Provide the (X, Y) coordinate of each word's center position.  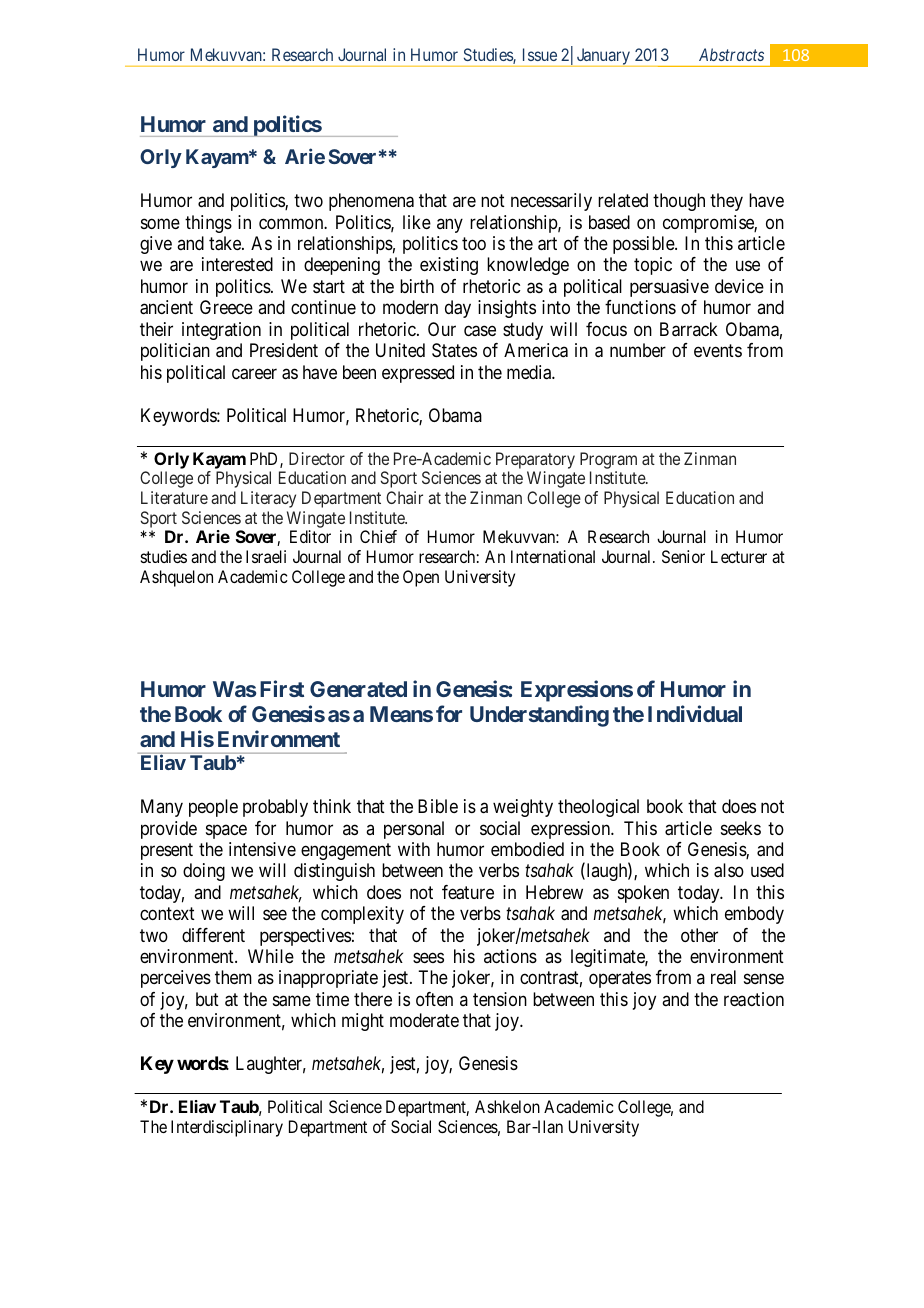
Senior (683, 556)
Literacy (268, 499)
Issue (540, 54)
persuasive (669, 288)
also (729, 870)
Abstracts (731, 54)
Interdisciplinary (227, 1128)
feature (468, 892)
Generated (358, 689)
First (282, 688)
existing (449, 266)
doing (204, 872)
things (208, 224)
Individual (695, 713)
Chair (404, 497)
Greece (226, 307)
